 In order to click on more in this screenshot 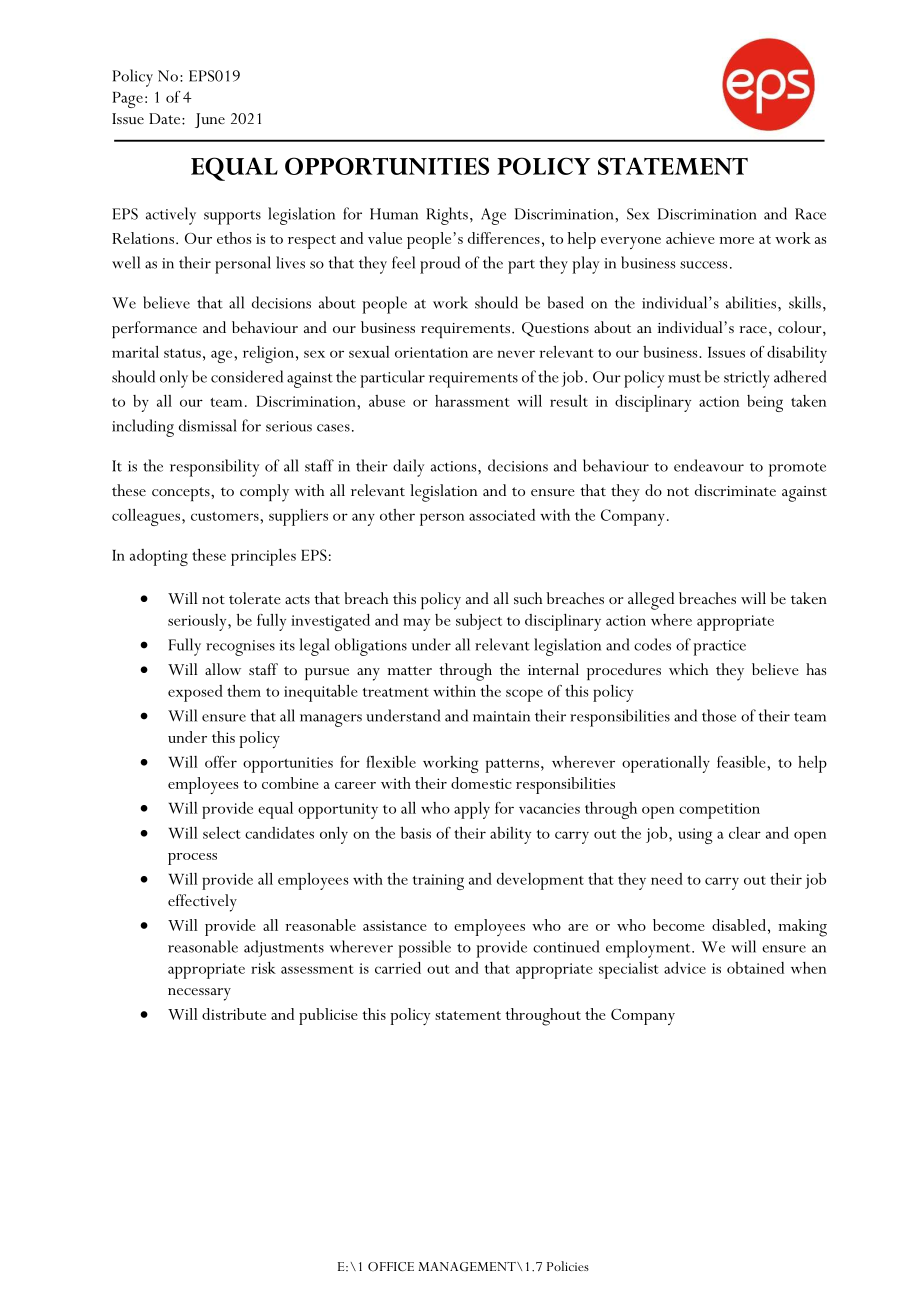, I will do `click(736, 240)`.
